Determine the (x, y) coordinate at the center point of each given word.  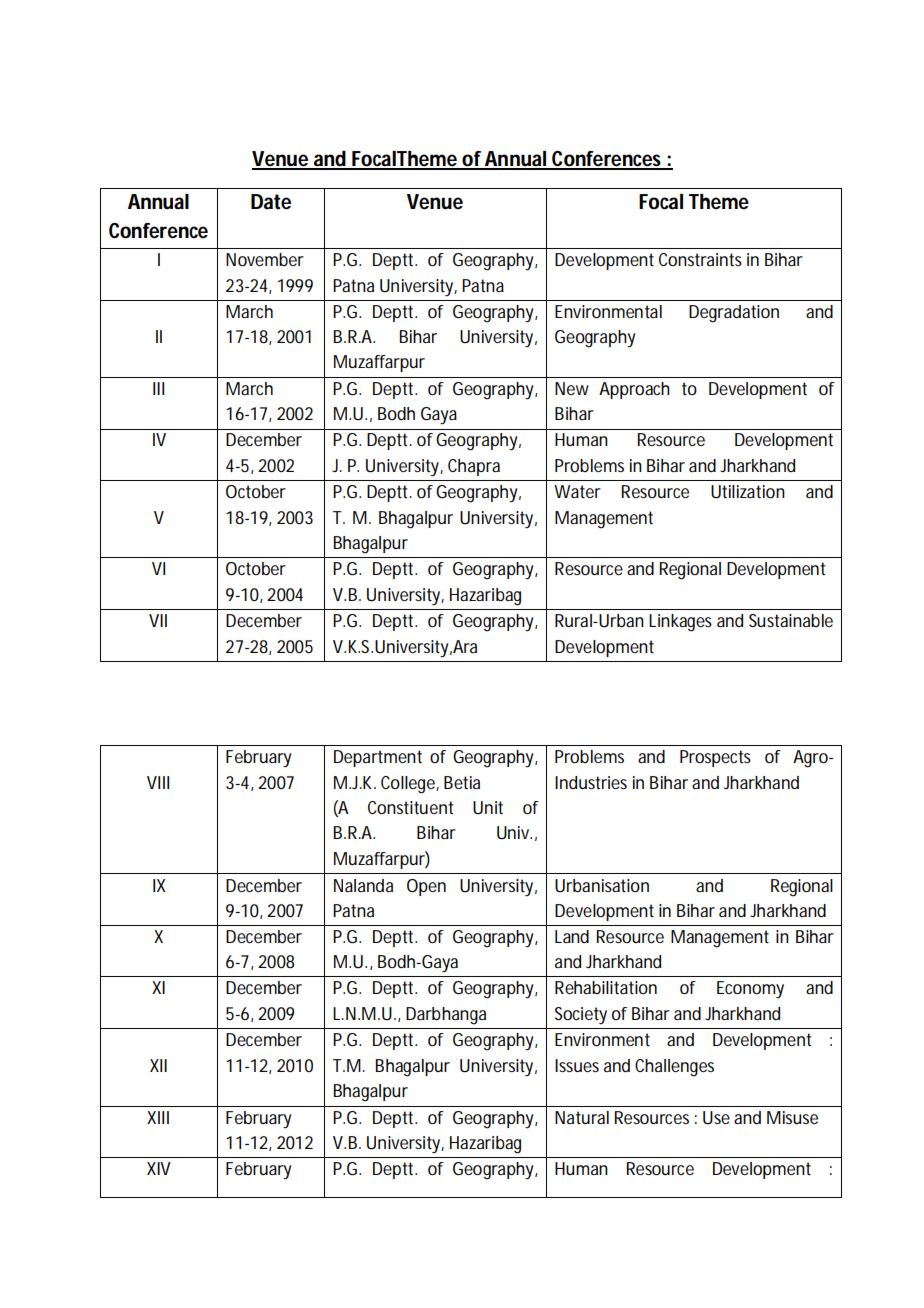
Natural (582, 1117)
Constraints (700, 260)
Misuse (792, 1117)
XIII (158, 1117)
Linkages (680, 623)
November (265, 259)
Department (378, 758)
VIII (158, 782)
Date (271, 202)
